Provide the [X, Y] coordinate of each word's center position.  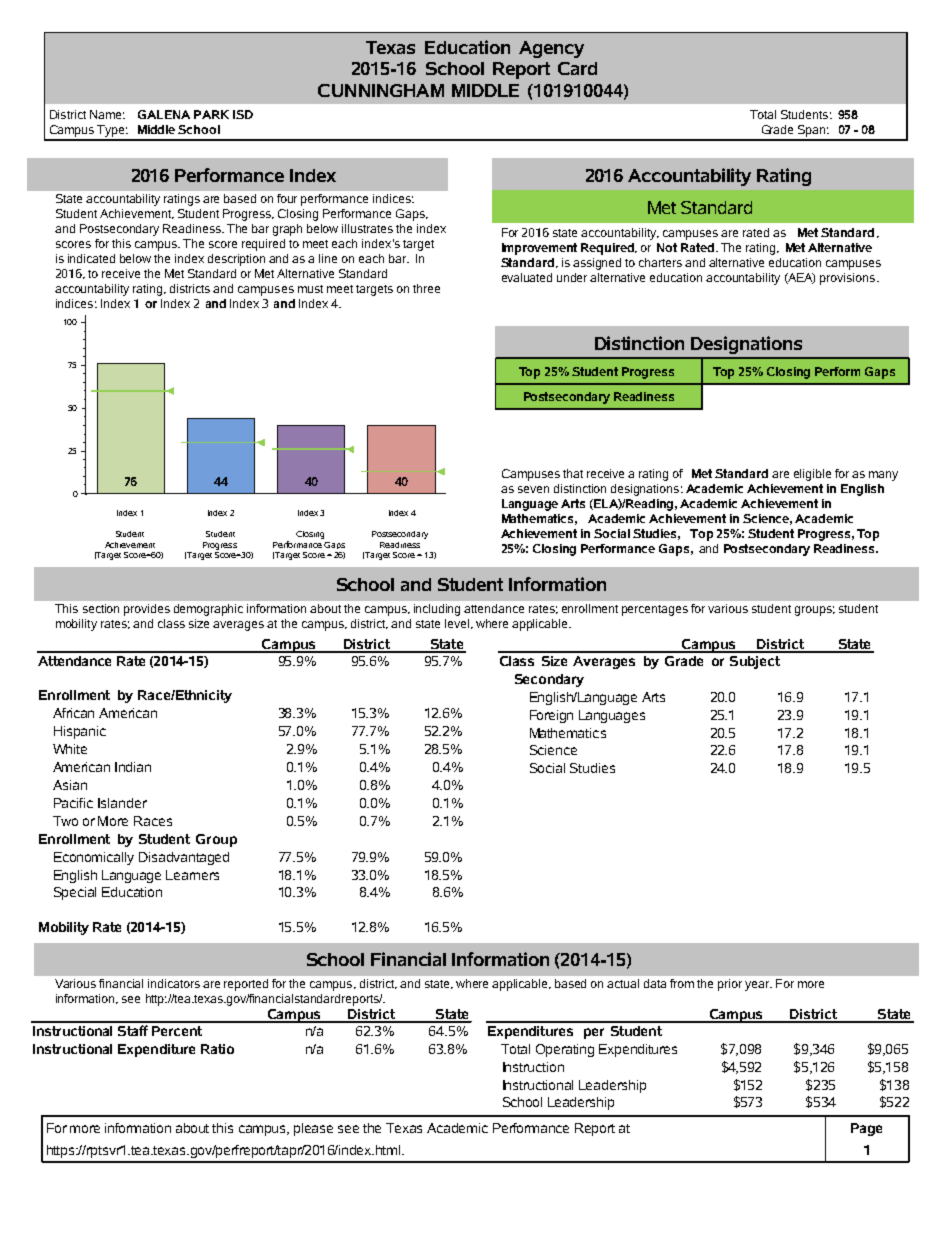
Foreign [551, 716]
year [758, 986]
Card [577, 68]
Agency [551, 49]
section [101, 608]
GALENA [164, 114]
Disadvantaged [184, 858]
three [426, 288]
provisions [847, 279]
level [458, 624]
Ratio [217, 1049]
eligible [812, 475]
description [236, 260]
